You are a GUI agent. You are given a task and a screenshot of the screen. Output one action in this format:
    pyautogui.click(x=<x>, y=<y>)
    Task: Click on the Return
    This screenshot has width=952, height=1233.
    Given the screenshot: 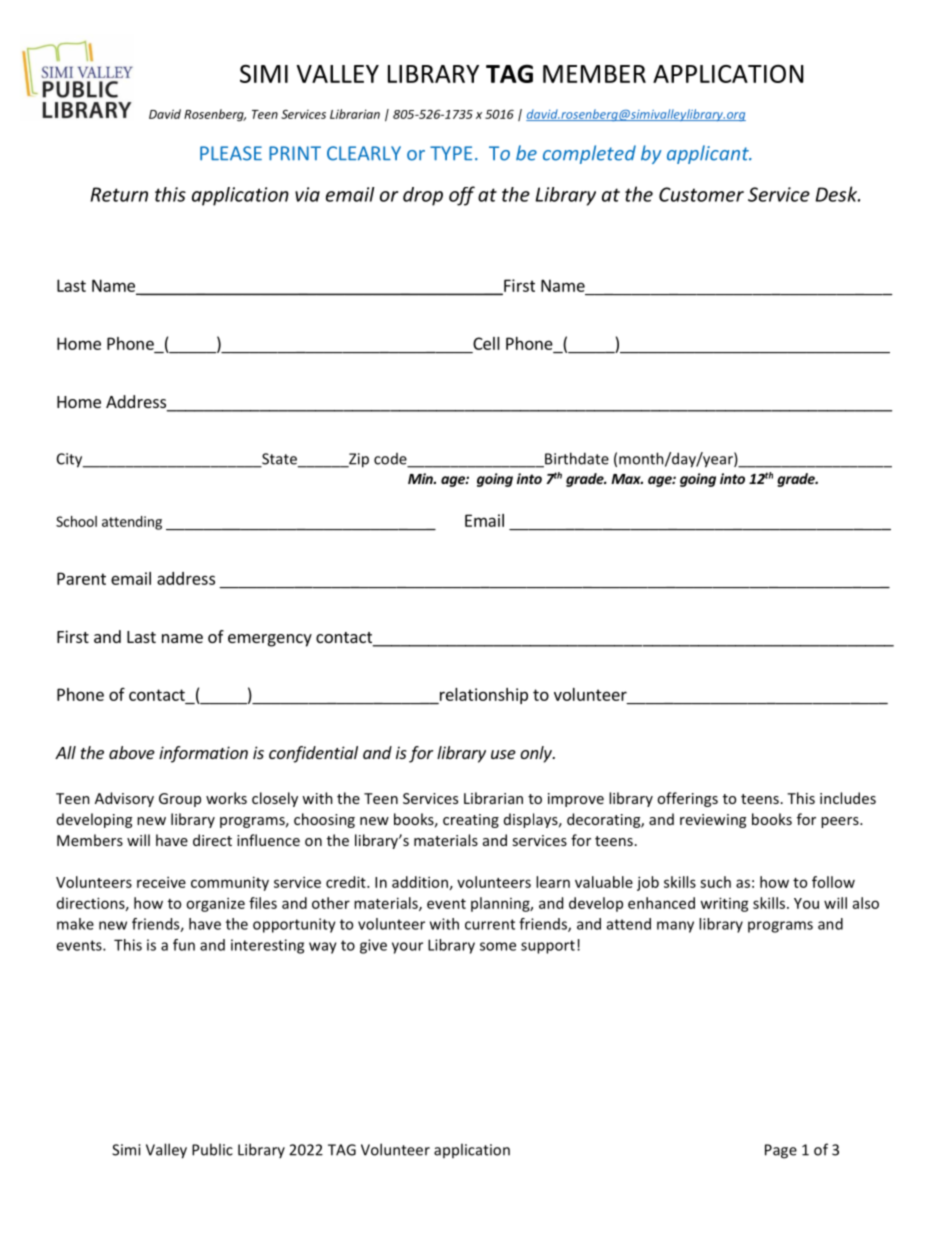 What is the action you would take?
    pyautogui.click(x=119, y=194)
